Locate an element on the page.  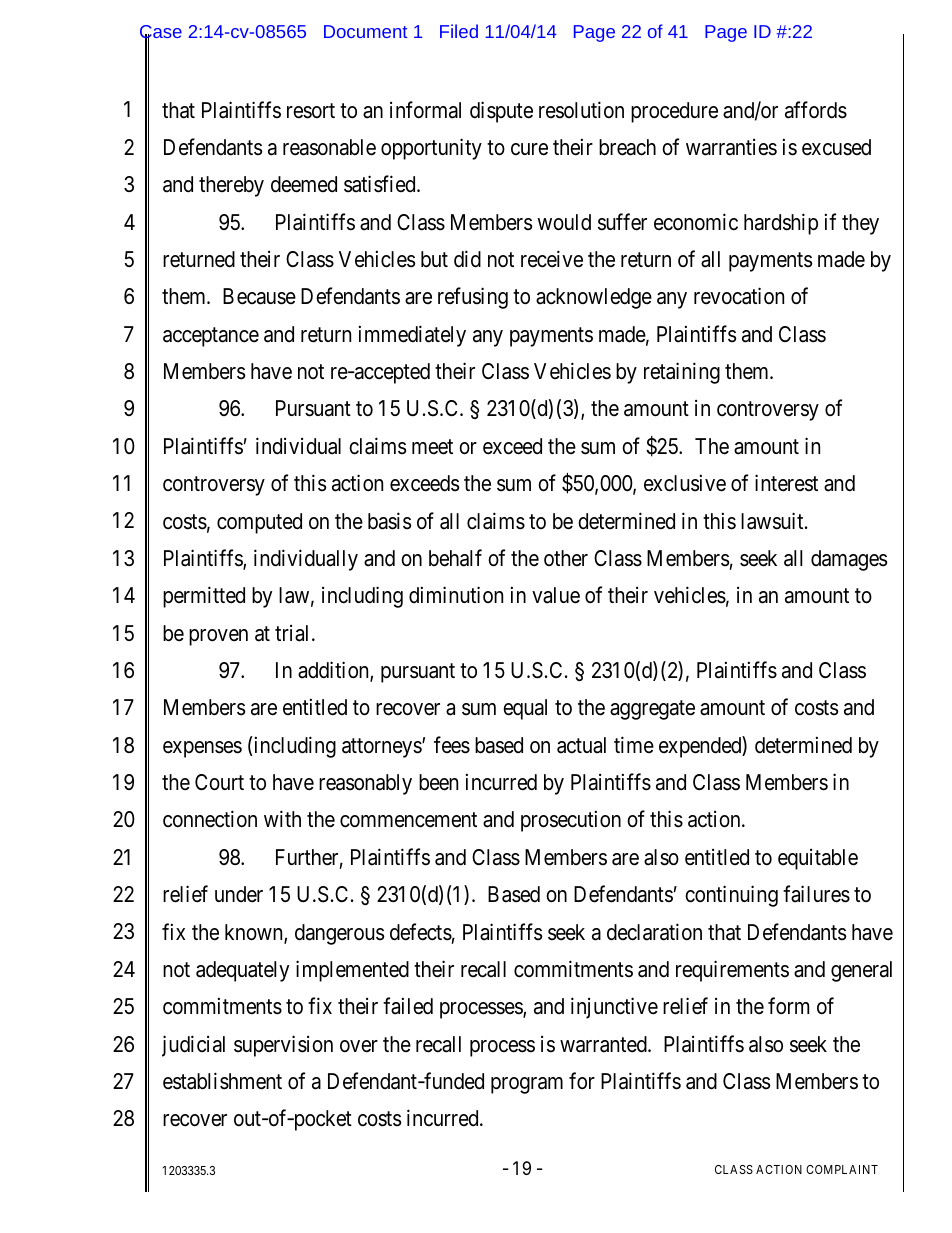
permitted is located at coordinates (204, 597).
